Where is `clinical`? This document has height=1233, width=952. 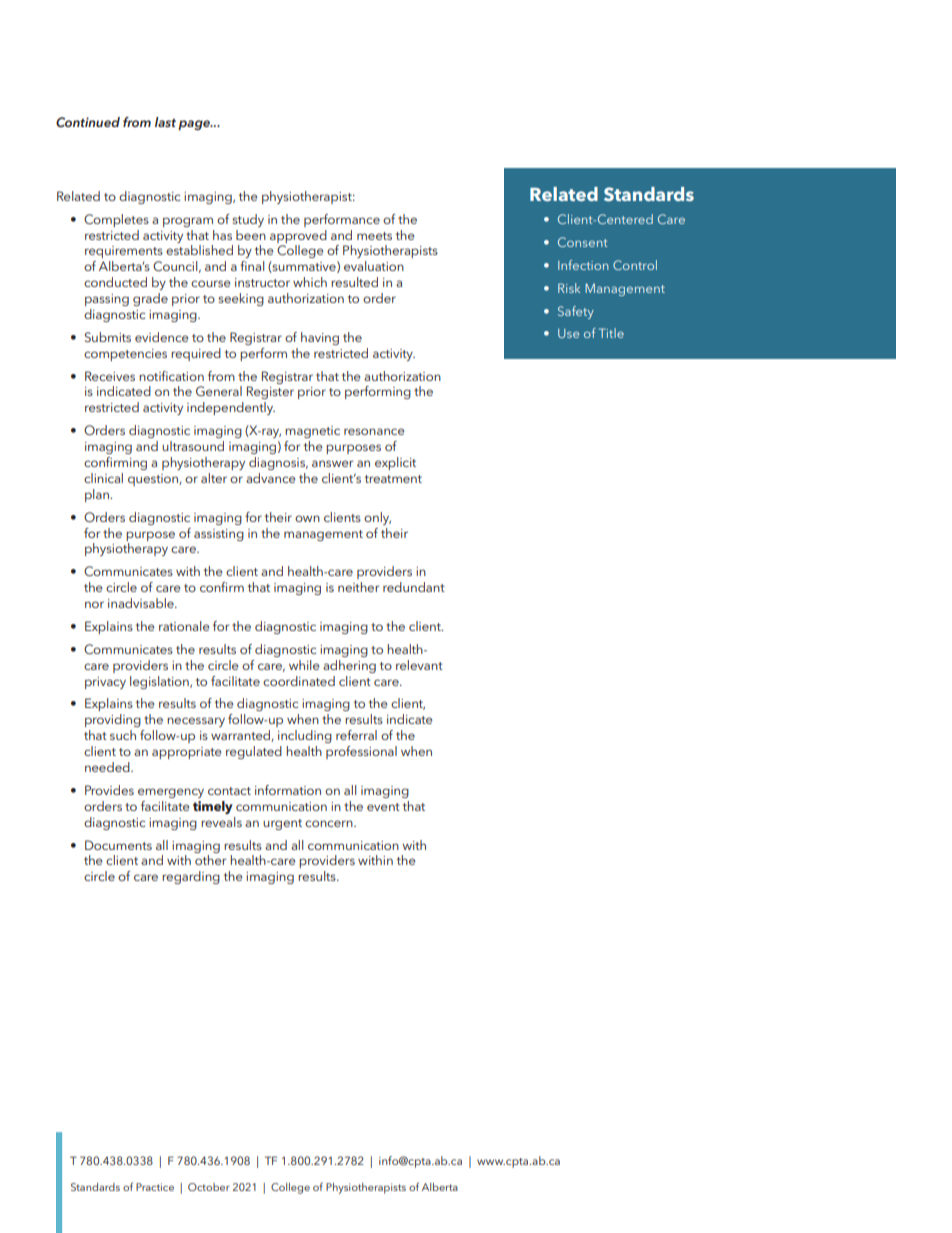 clinical is located at coordinates (103, 478).
